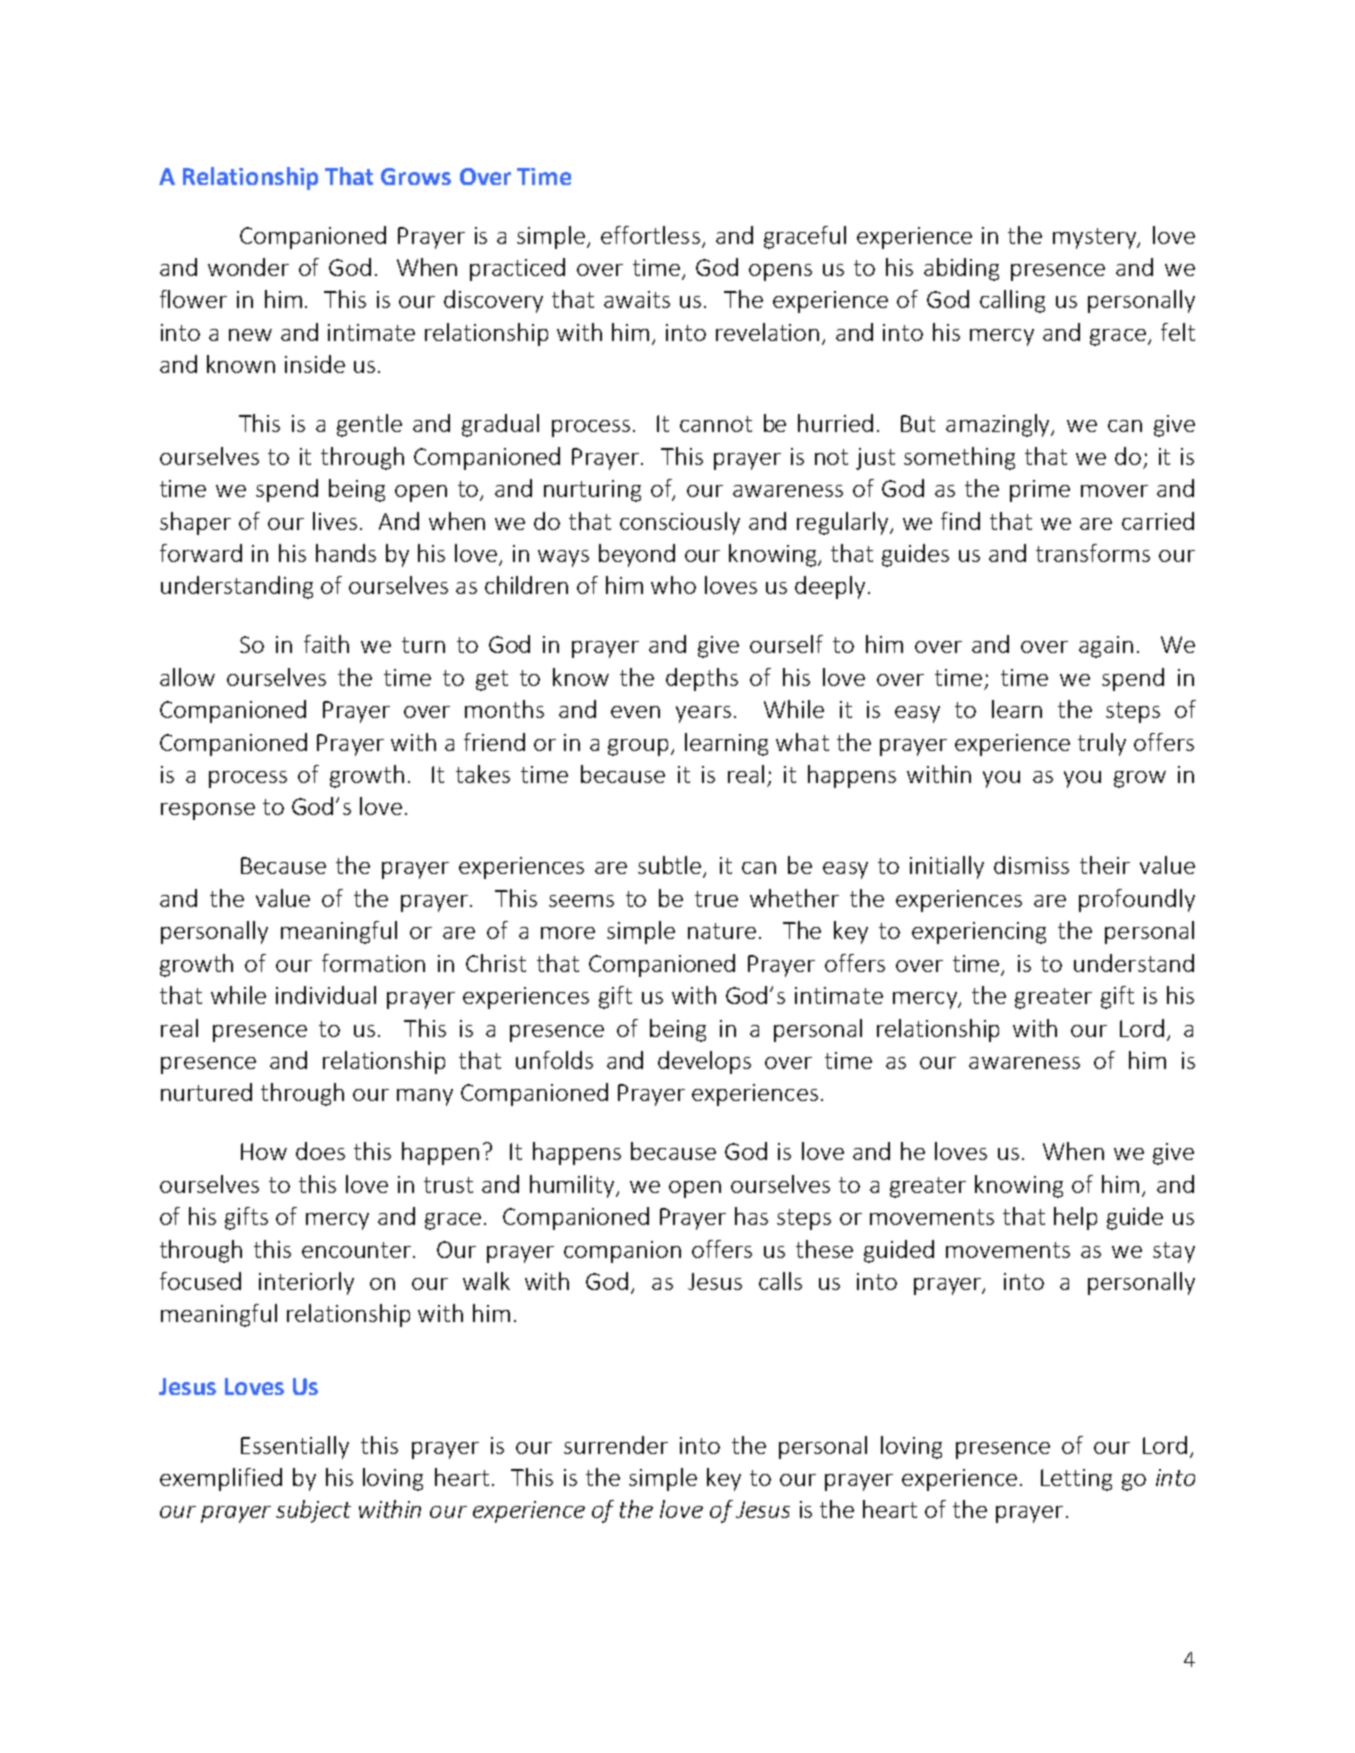 The image size is (1355, 1753). Describe the element at coordinates (208, 811) in the page. I see `response` at that location.
